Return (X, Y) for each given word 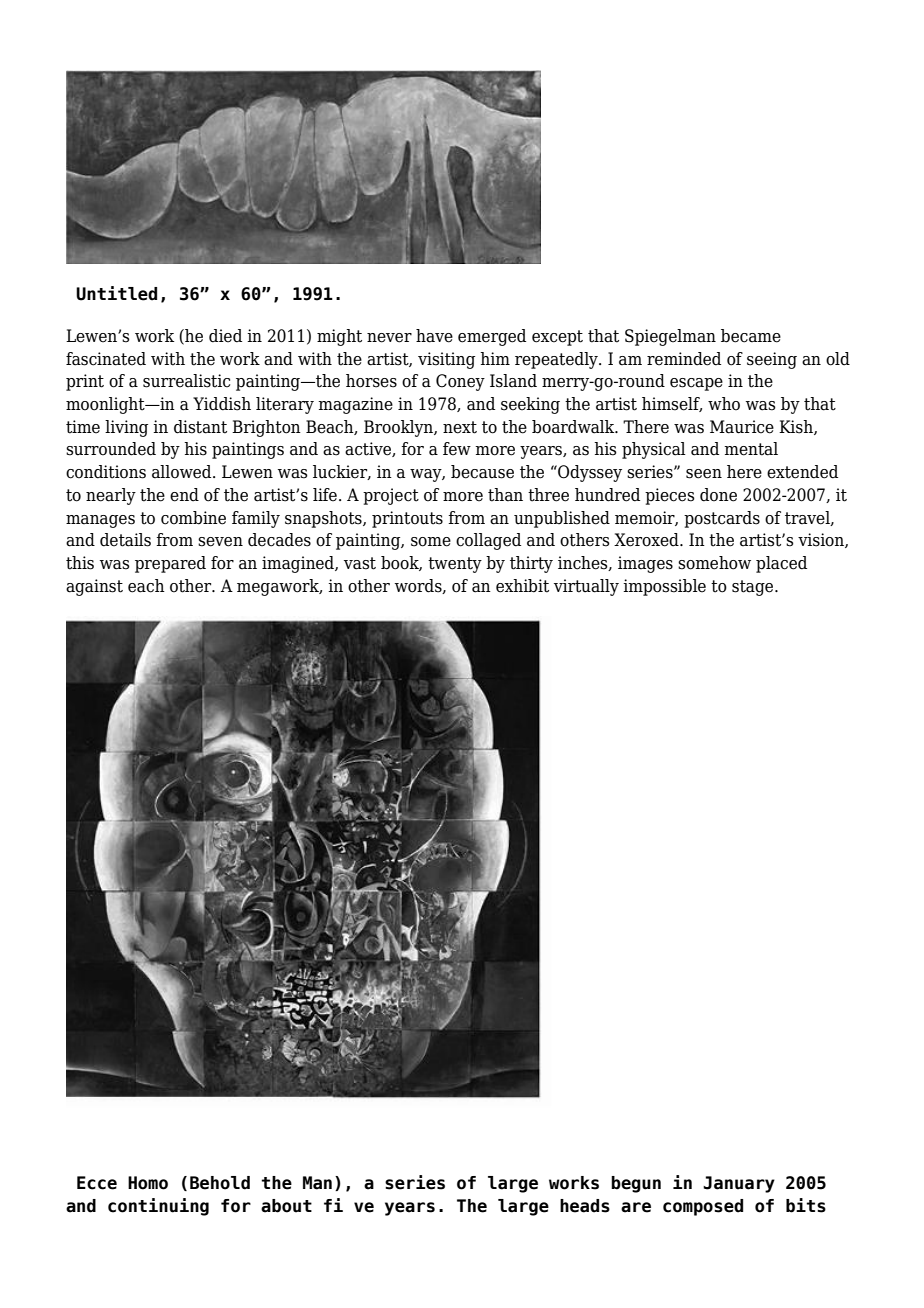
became (751, 336)
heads (585, 1206)
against (94, 587)
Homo (148, 1183)
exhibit (522, 586)
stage (754, 588)
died (225, 336)
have (434, 336)
